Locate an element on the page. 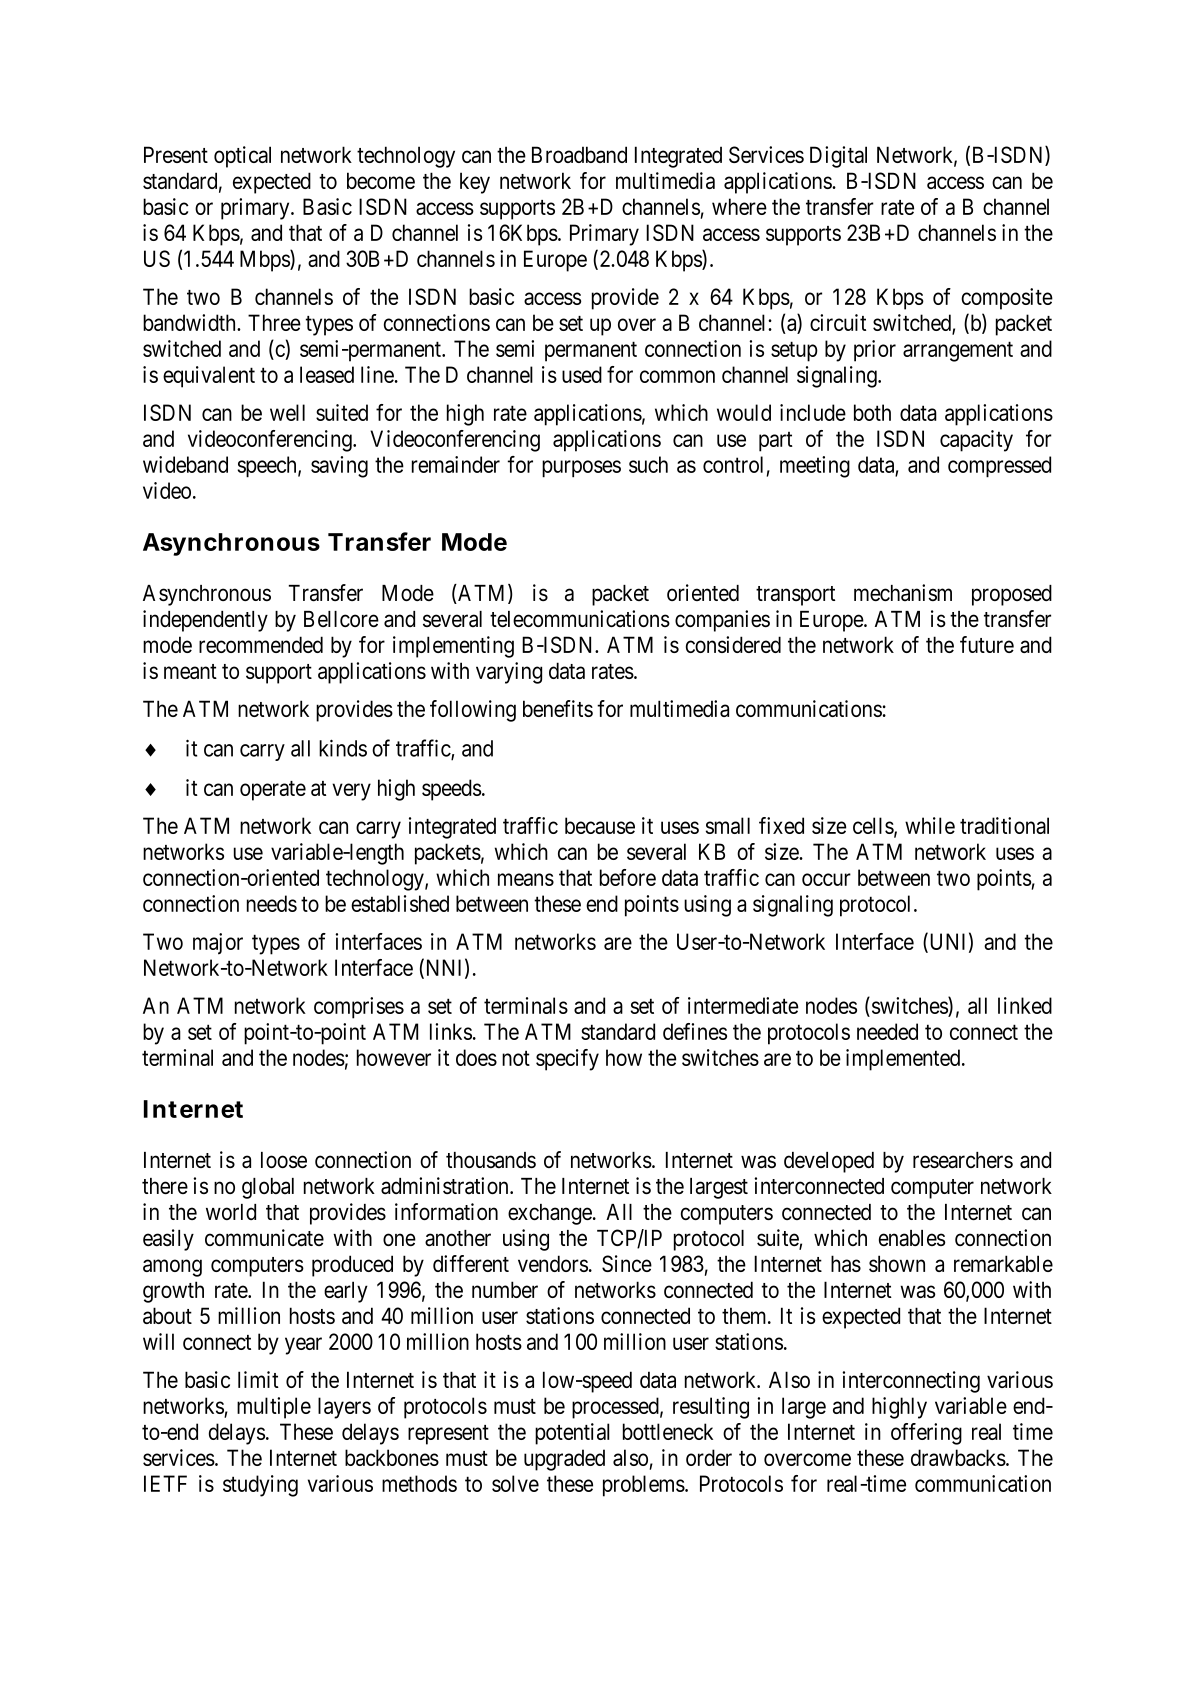 This image has width=1193, height=1688. optical is located at coordinates (242, 157).
